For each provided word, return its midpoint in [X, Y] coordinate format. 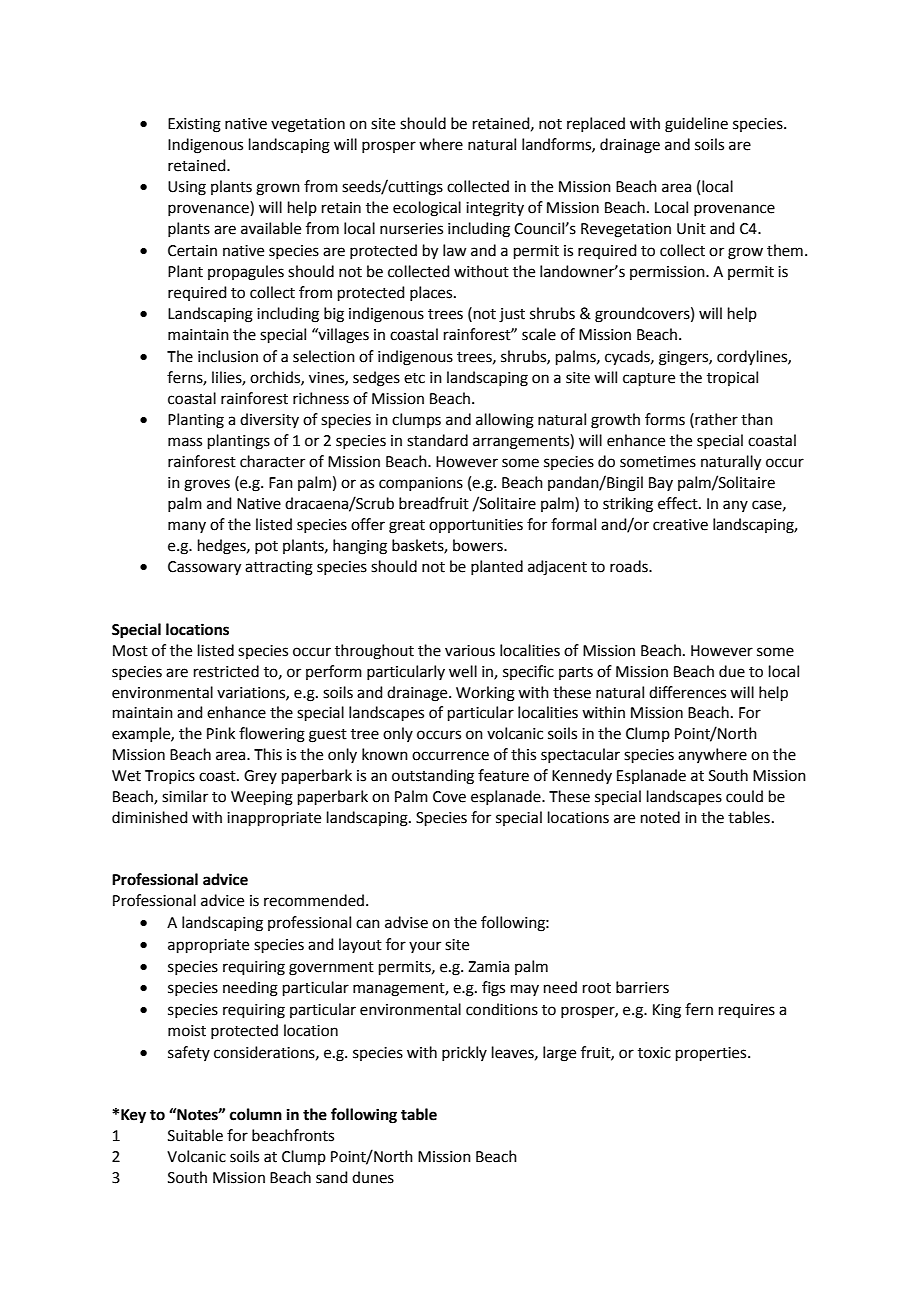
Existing [194, 125]
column [256, 1114]
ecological [427, 209]
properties [712, 1054]
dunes [373, 1177]
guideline [696, 125]
